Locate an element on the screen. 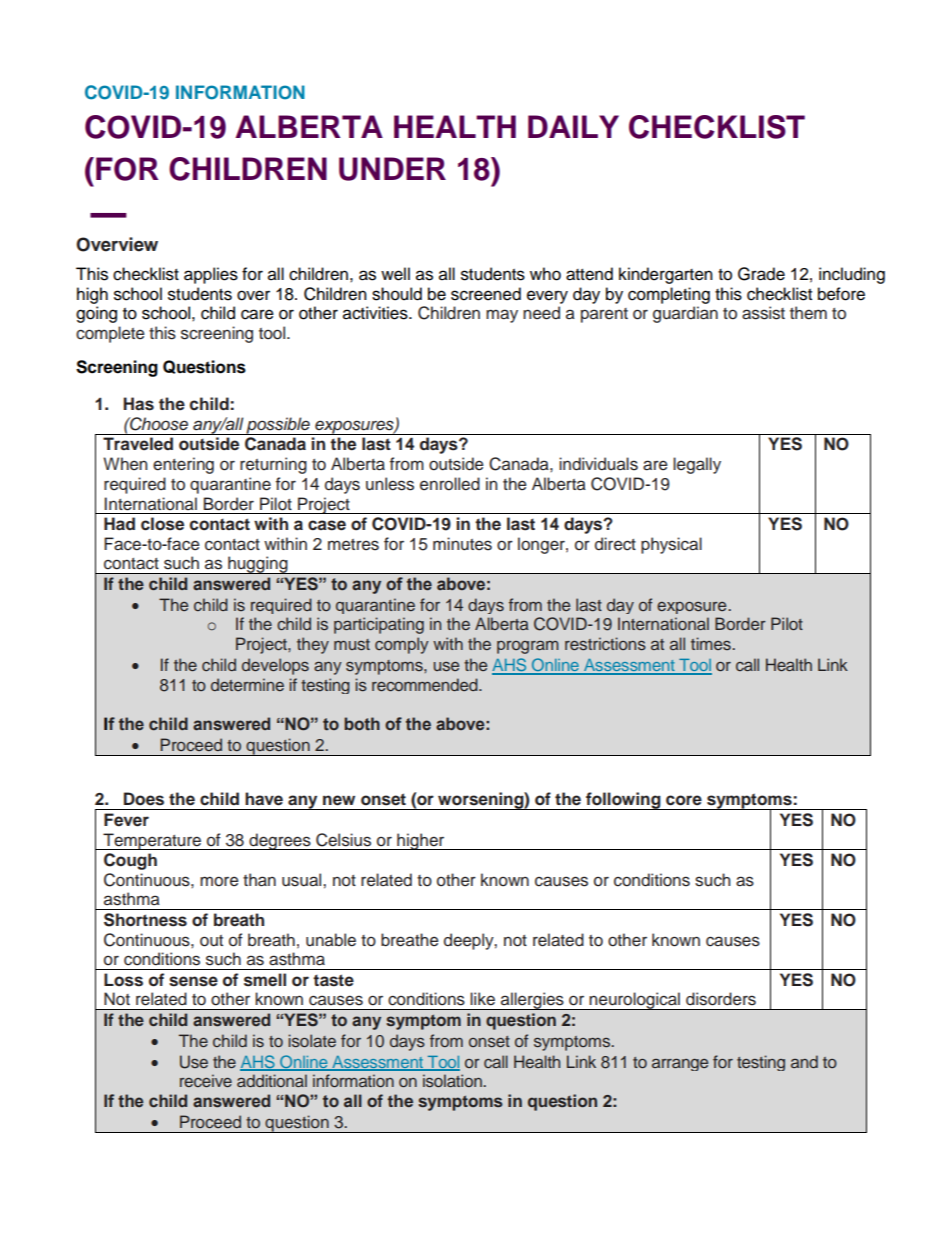  applies is located at coordinates (211, 275).
